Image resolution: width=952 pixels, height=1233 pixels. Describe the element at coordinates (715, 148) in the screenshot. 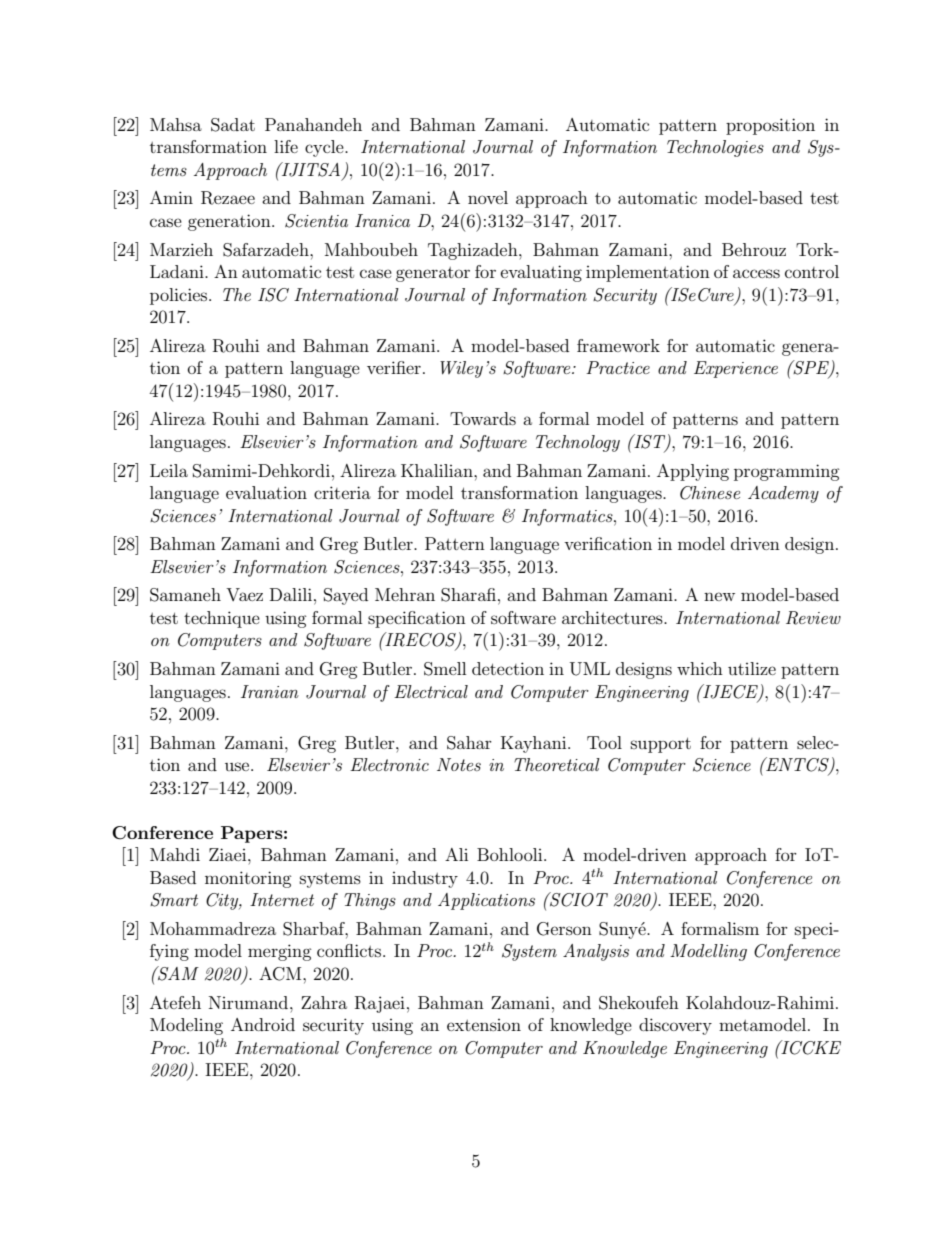

I see `Technologies` at that location.
